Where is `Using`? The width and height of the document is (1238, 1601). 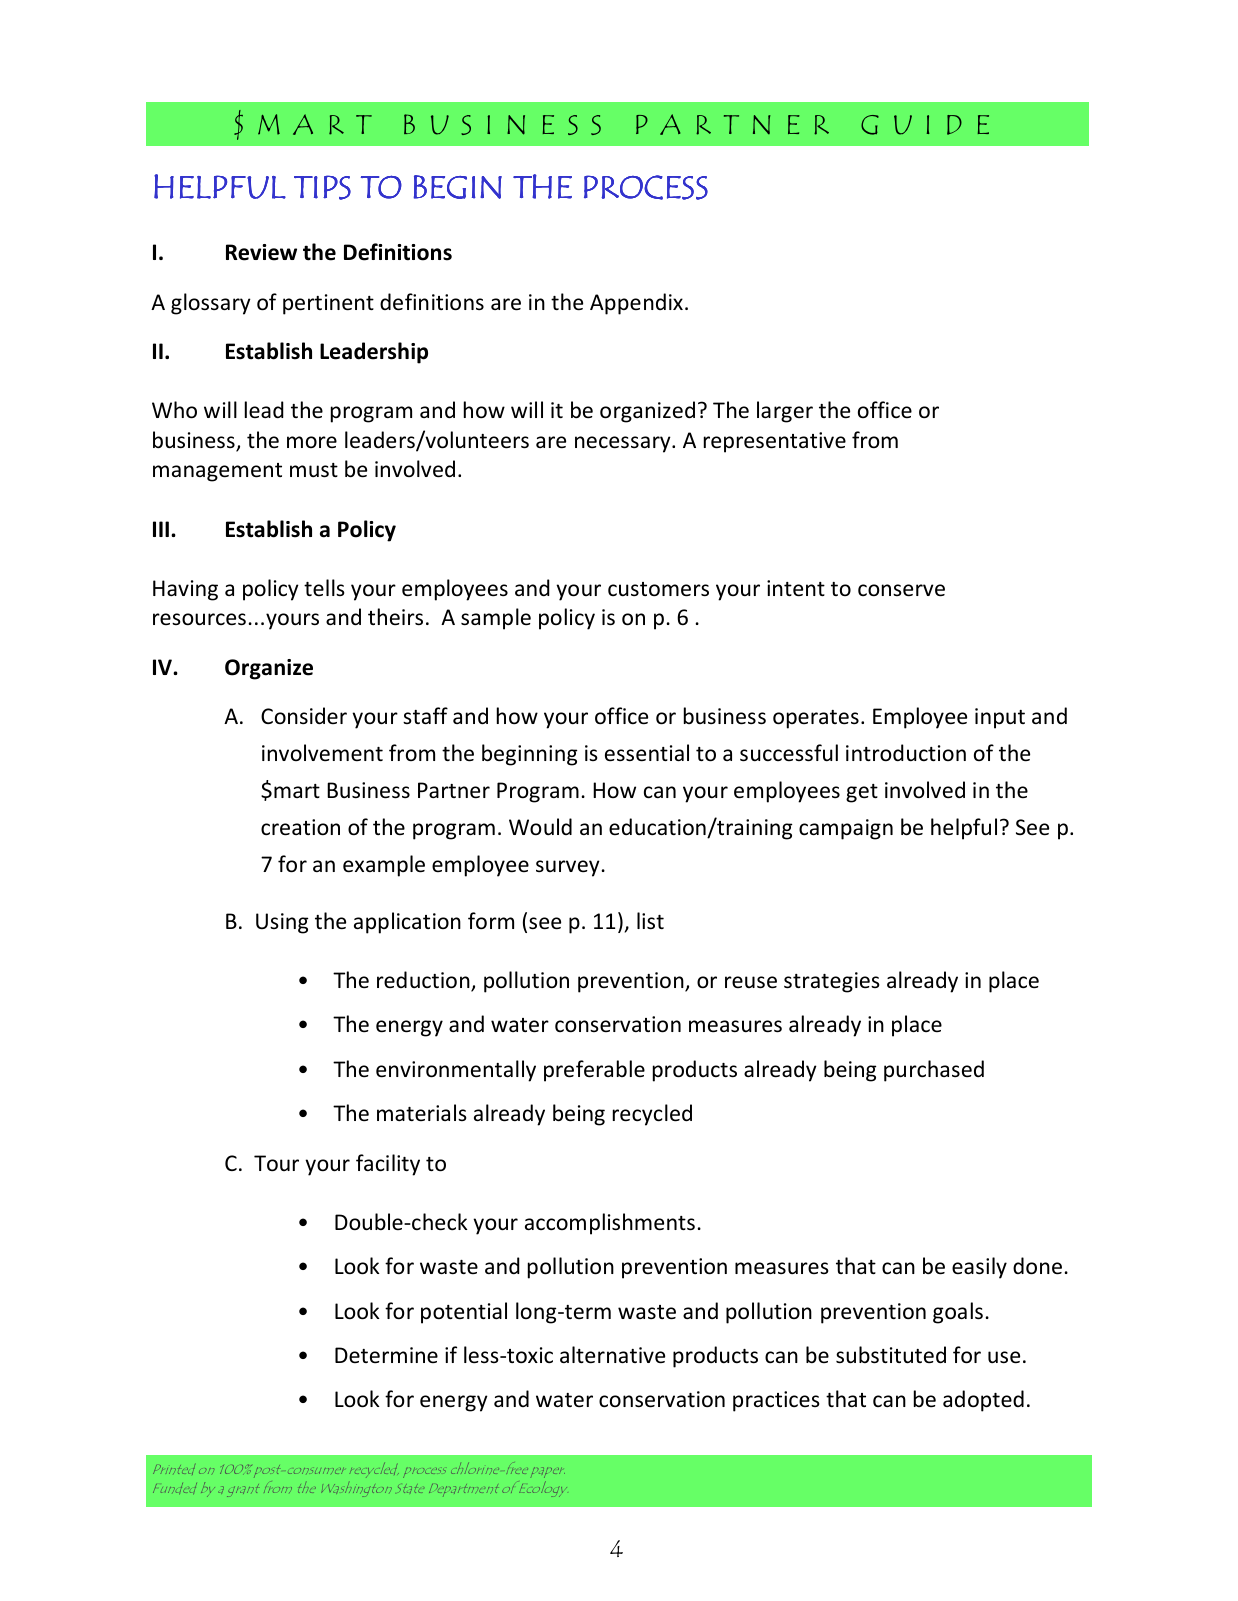 Using is located at coordinates (282, 923).
